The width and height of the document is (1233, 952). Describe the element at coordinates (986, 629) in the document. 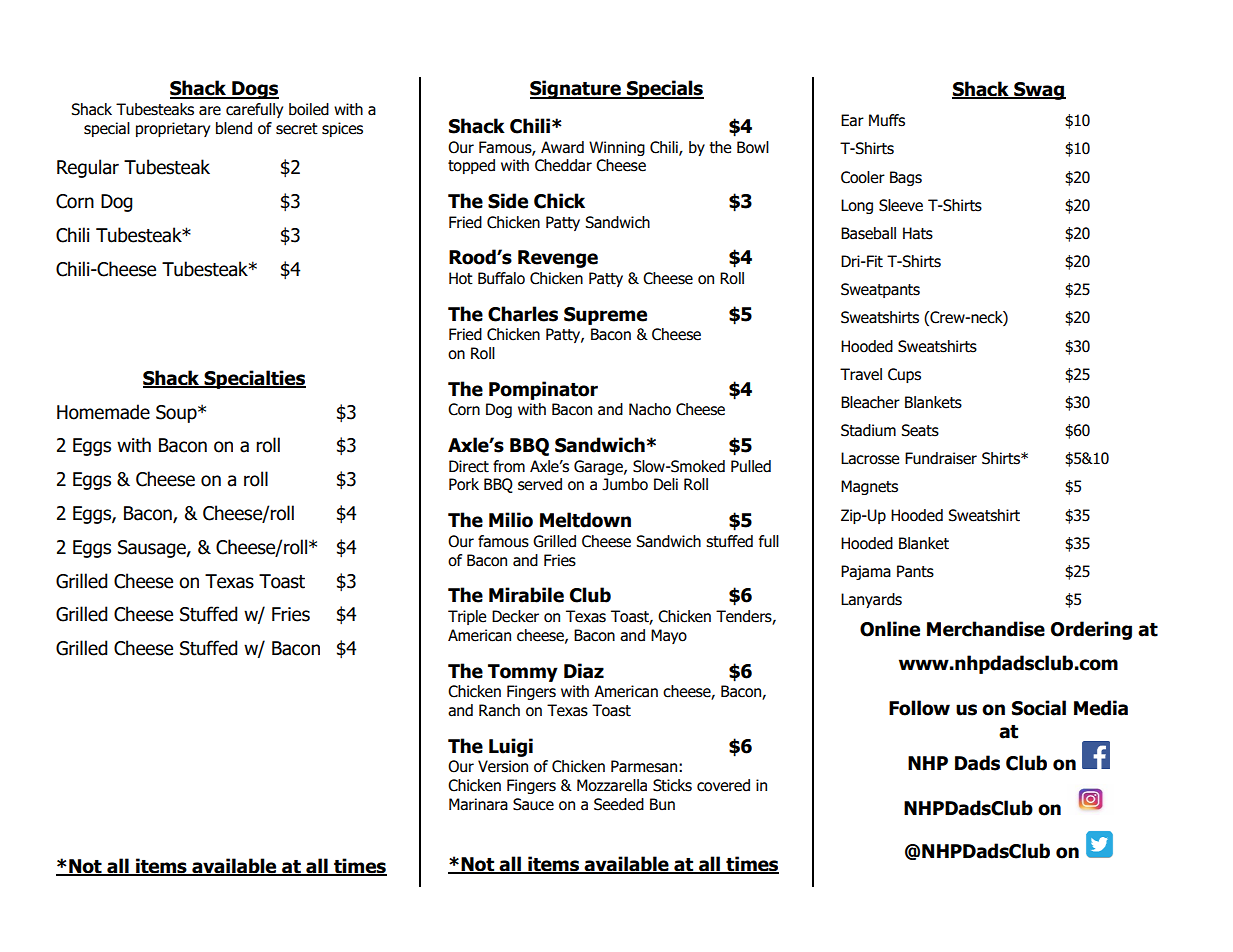

I see `Merchandise` at that location.
